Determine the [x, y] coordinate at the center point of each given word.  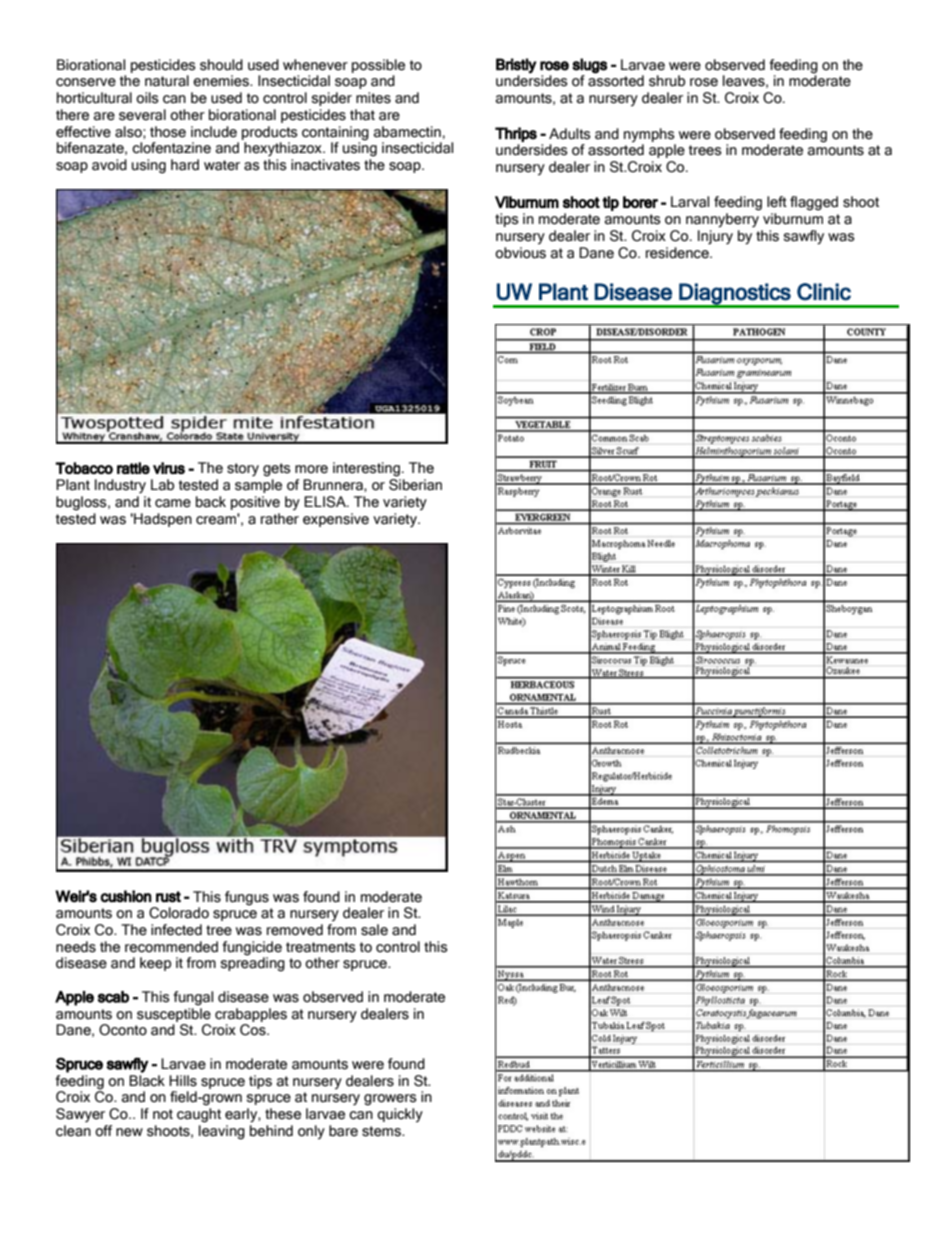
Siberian [415, 485]
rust [168, 897]
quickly [400, 1115]
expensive [336, 520]
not [163, 1114]
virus [169, 468]
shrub [667, 81]
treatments [321, 947]
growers [390, 1100]
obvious [520, 253]
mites [373, 98]
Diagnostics [735, 295]
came [173, 503]
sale [374, 930]
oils [147, 98]
